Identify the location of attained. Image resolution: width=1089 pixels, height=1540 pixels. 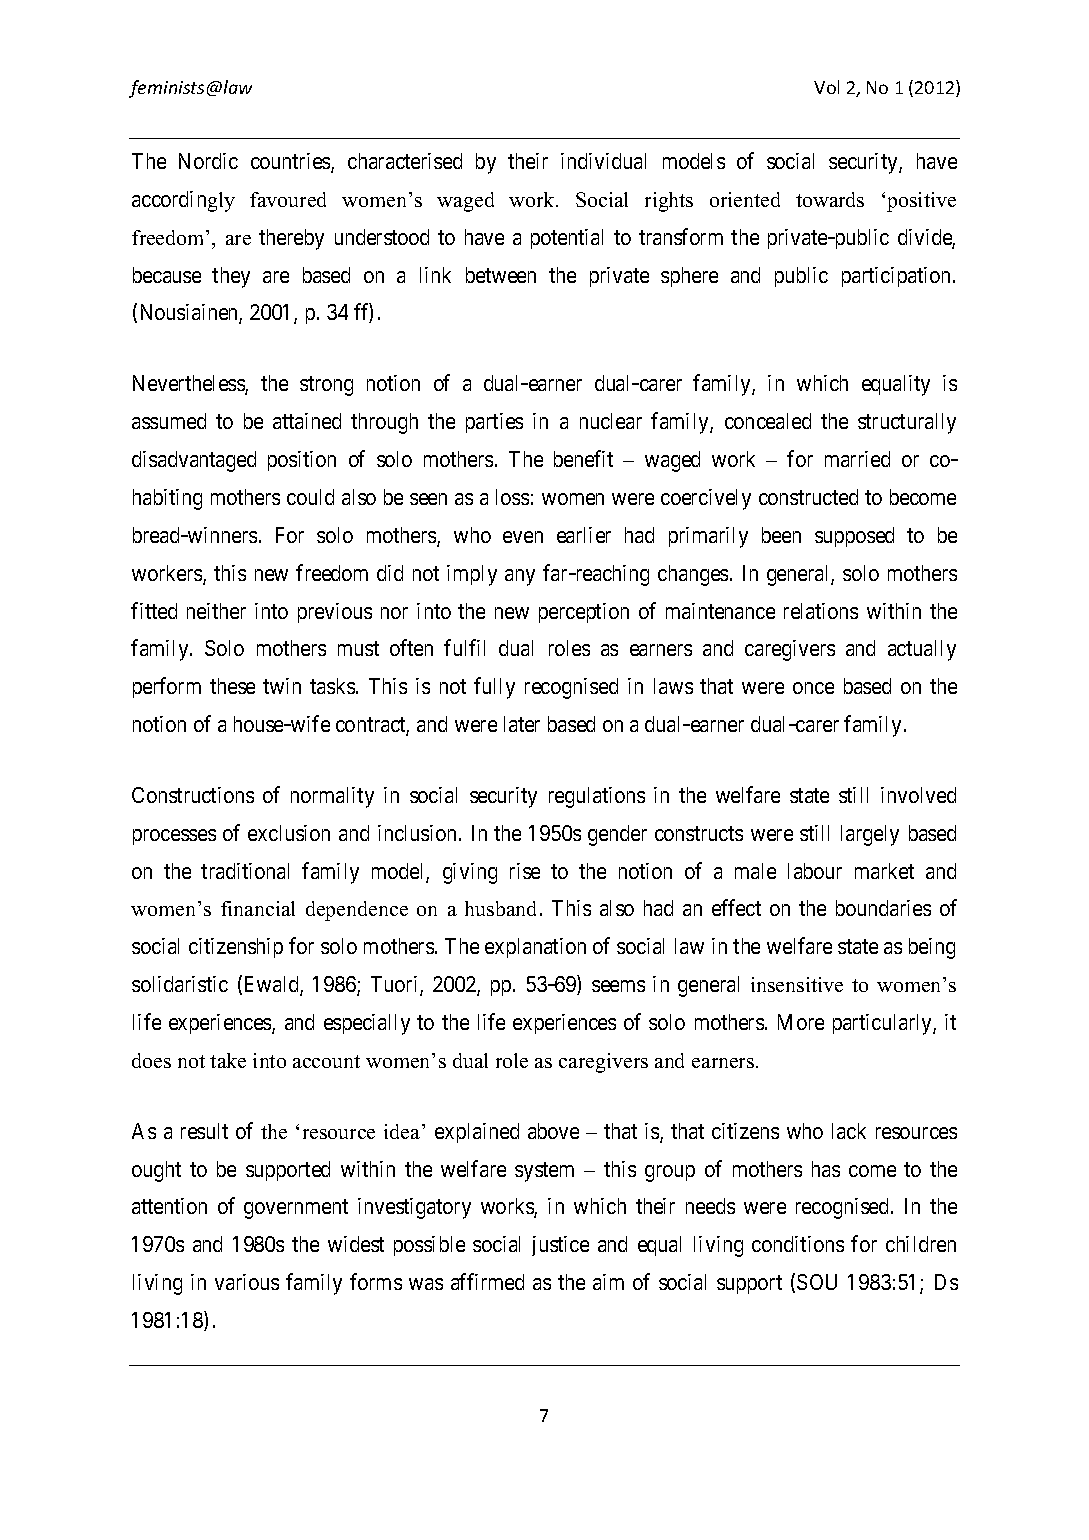
(307, 421).
